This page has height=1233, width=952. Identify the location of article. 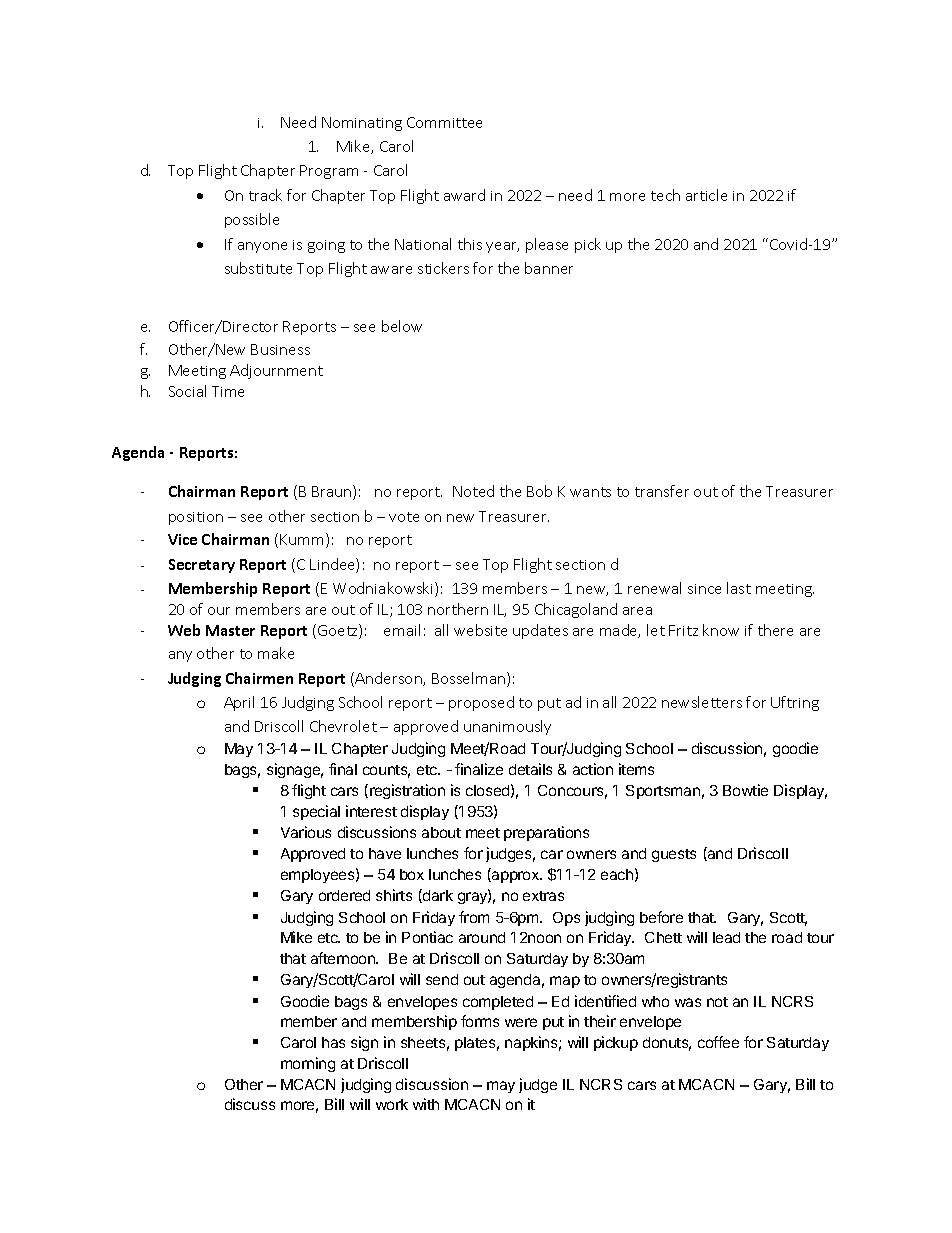
(706, 195).
